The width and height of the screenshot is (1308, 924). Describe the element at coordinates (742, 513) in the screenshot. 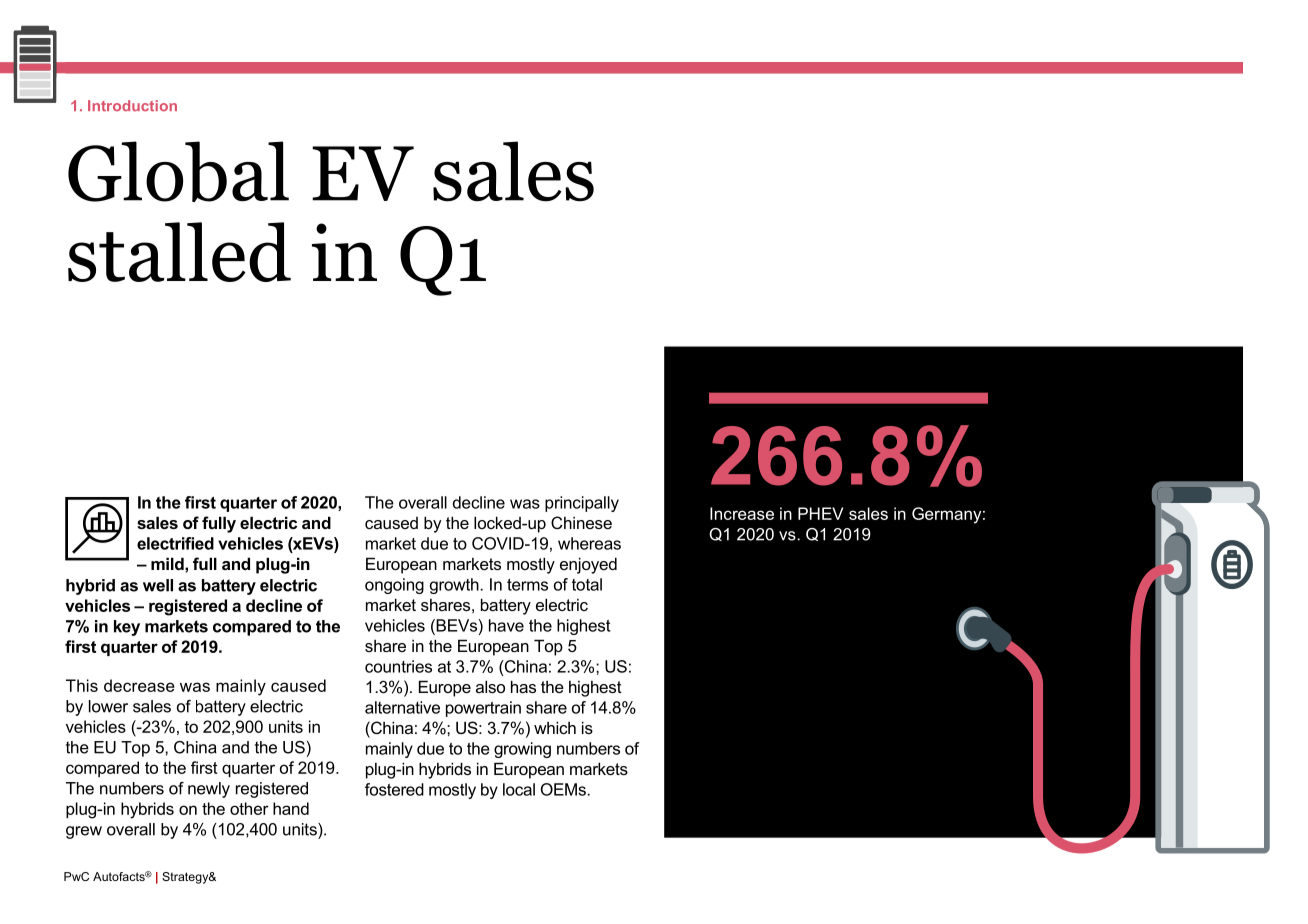

I see `Increase` at that location.
